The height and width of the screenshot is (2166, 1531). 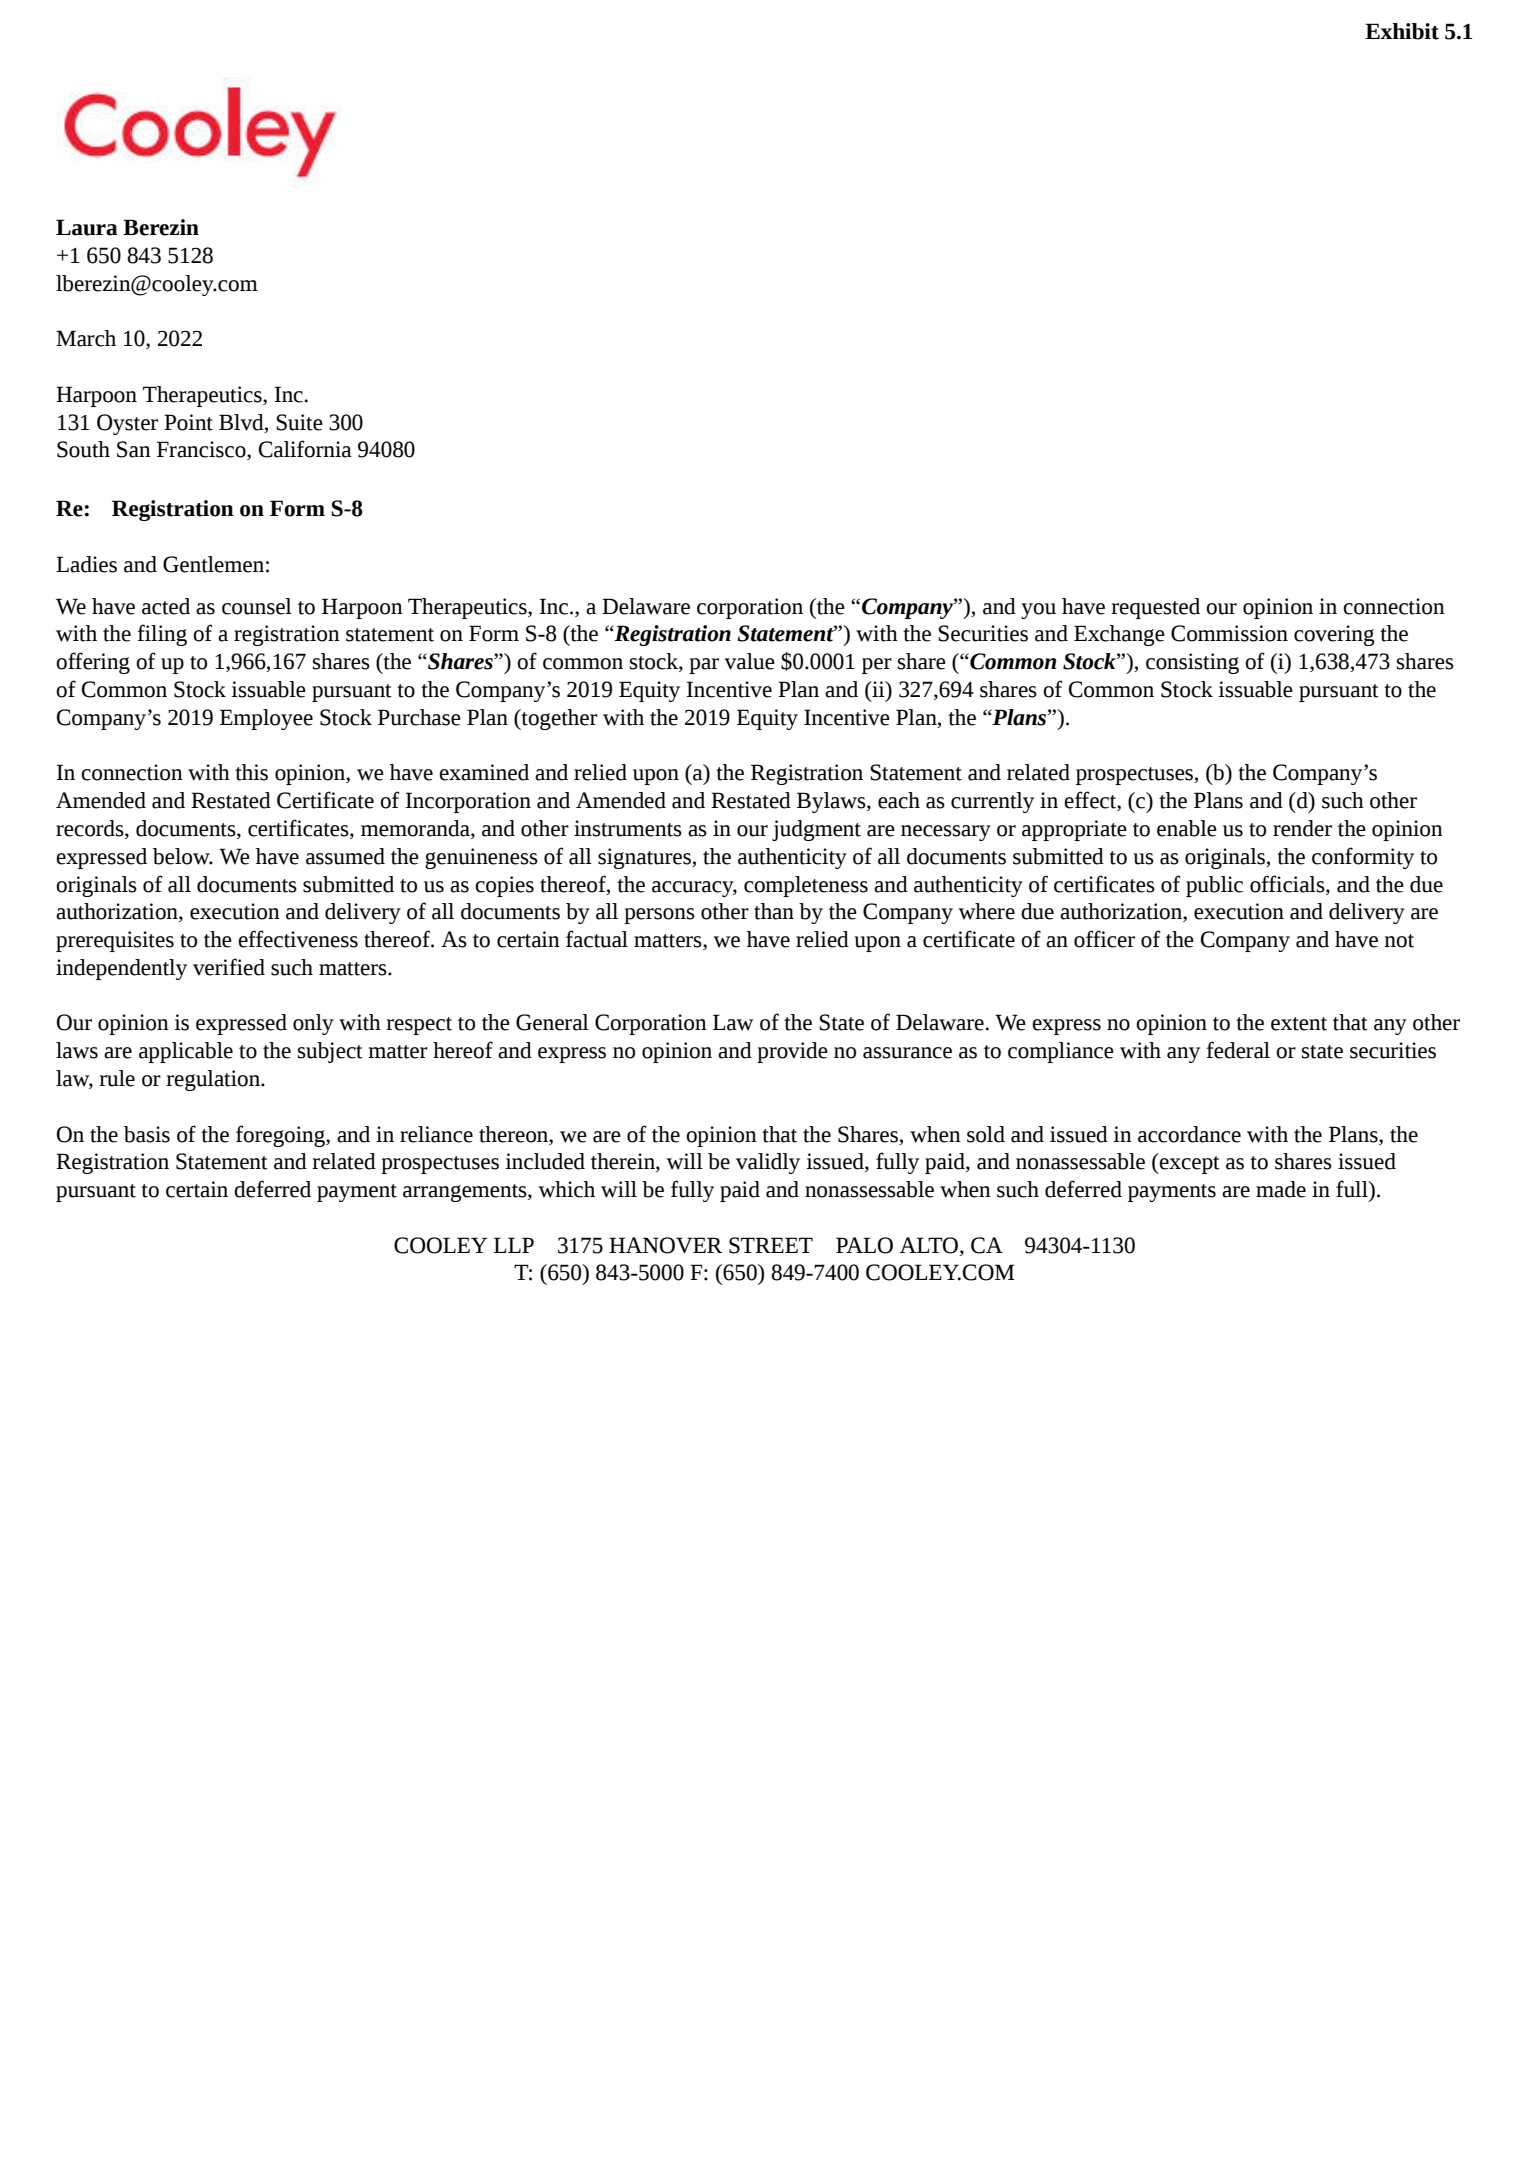 What do you see at coordinates (1402, 31) in the screenshot?
I see `Exhibit` at bounding box center [1402, 31].
